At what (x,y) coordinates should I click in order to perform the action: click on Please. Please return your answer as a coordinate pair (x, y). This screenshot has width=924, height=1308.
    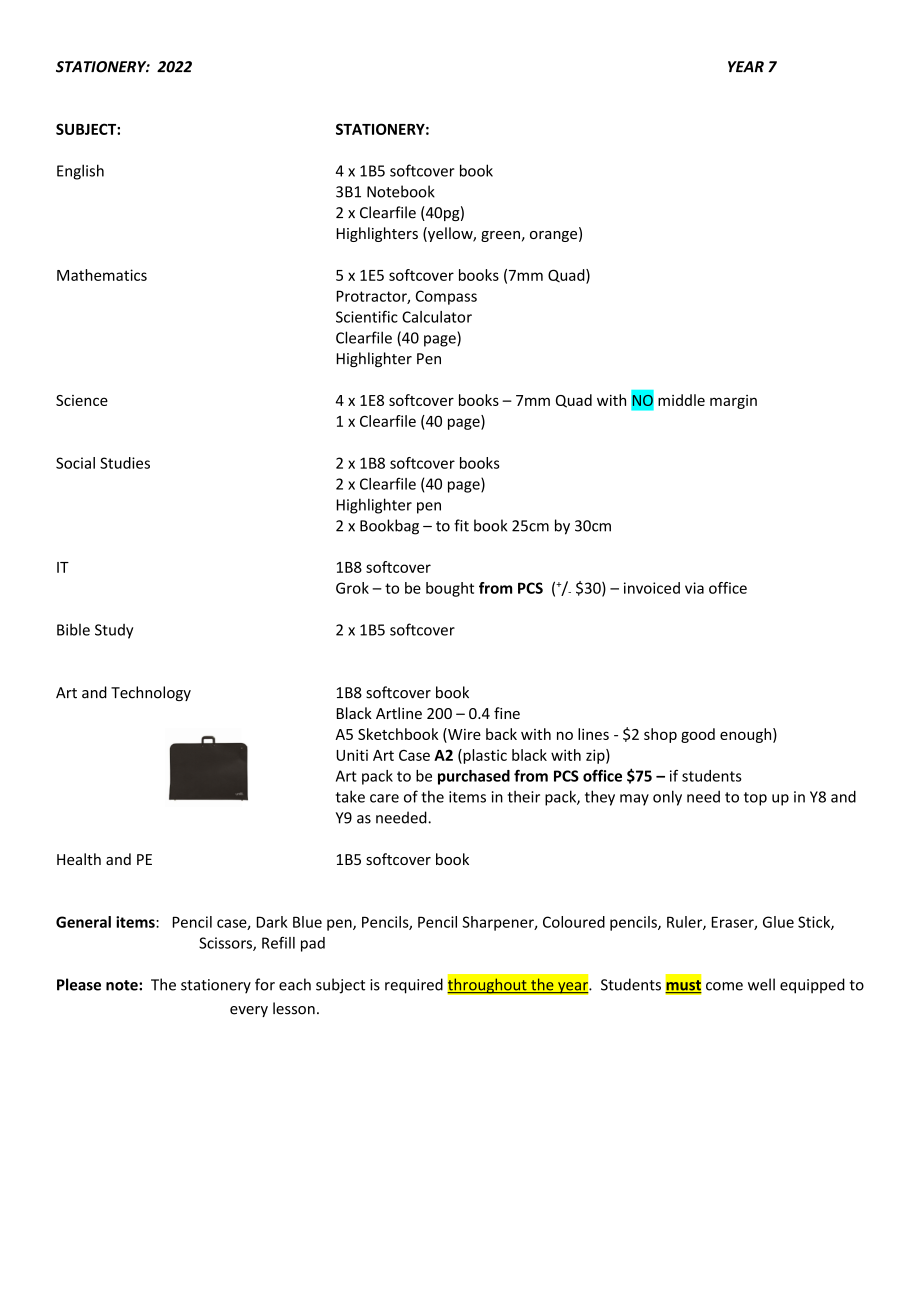
    Looking at the image, I should click on (79, 984).
